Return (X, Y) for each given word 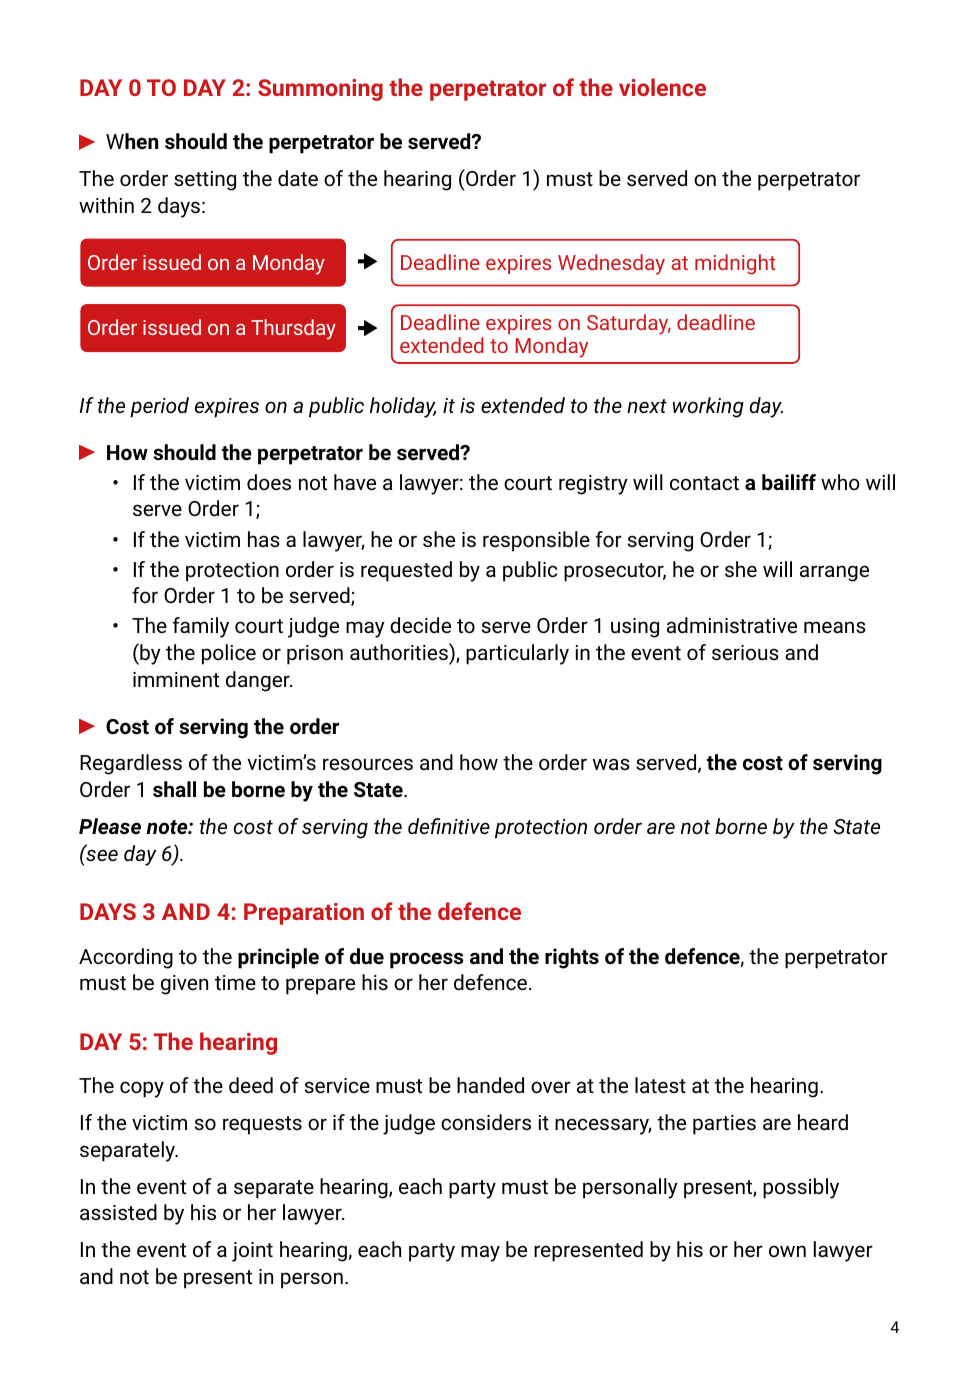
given (184, 985)
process (427, 960)
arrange (834, 573)
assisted (118, 1212)
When (132, 141)
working (708, 407)
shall (174, 789)
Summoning (320, 90)
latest (660, 1085)
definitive (449, 826)
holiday (403, 407)
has (264, 539)
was (611, 764)
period (159, 407)
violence (662, 87)
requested (406, 571)
